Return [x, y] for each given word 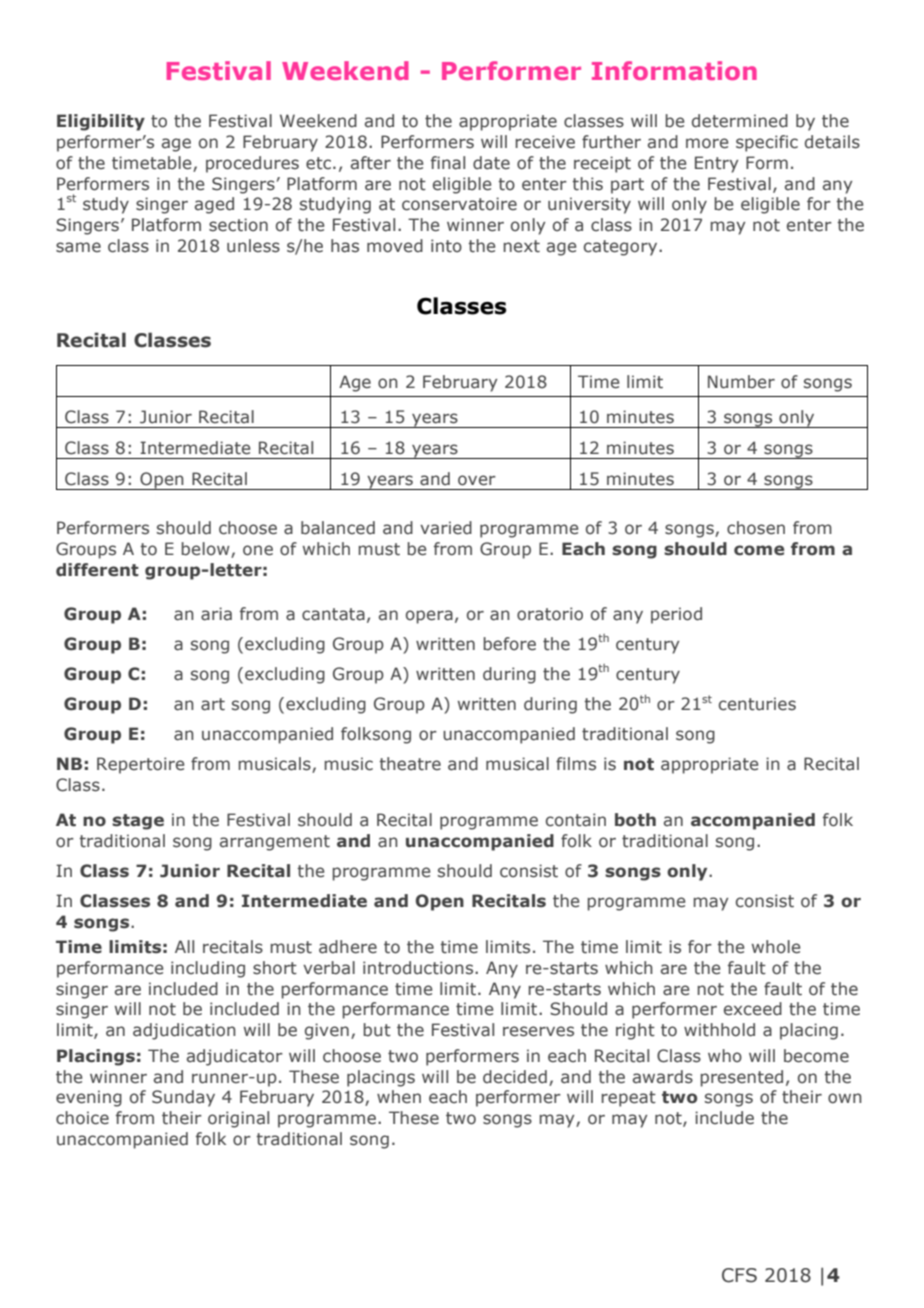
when [399, 1096]
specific [767, 143]
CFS [739, 1275]
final [448, 163]
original [238, 1119]
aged [214, 205]
